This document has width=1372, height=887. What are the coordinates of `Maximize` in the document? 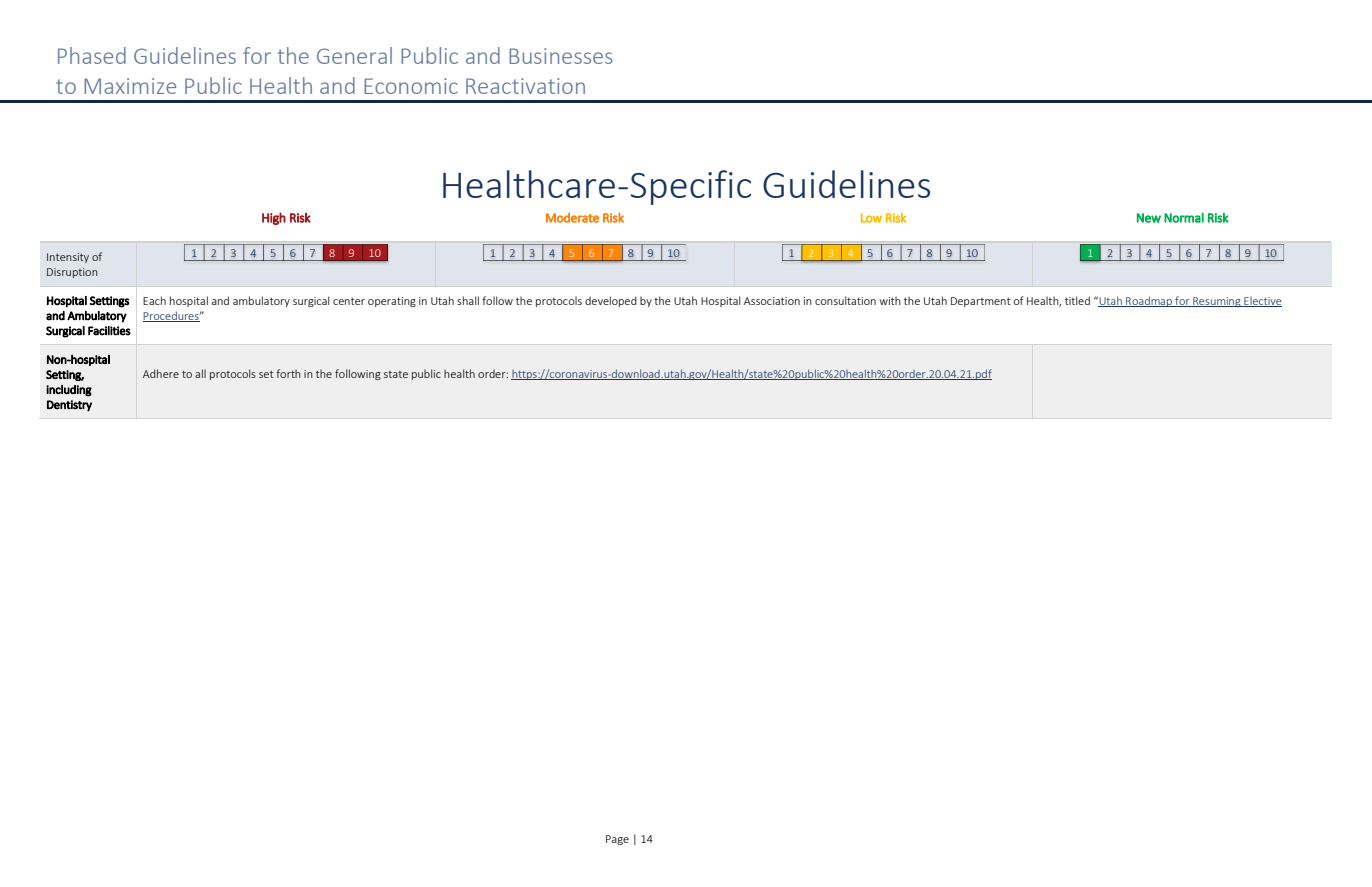 It's located at (130, 86).
